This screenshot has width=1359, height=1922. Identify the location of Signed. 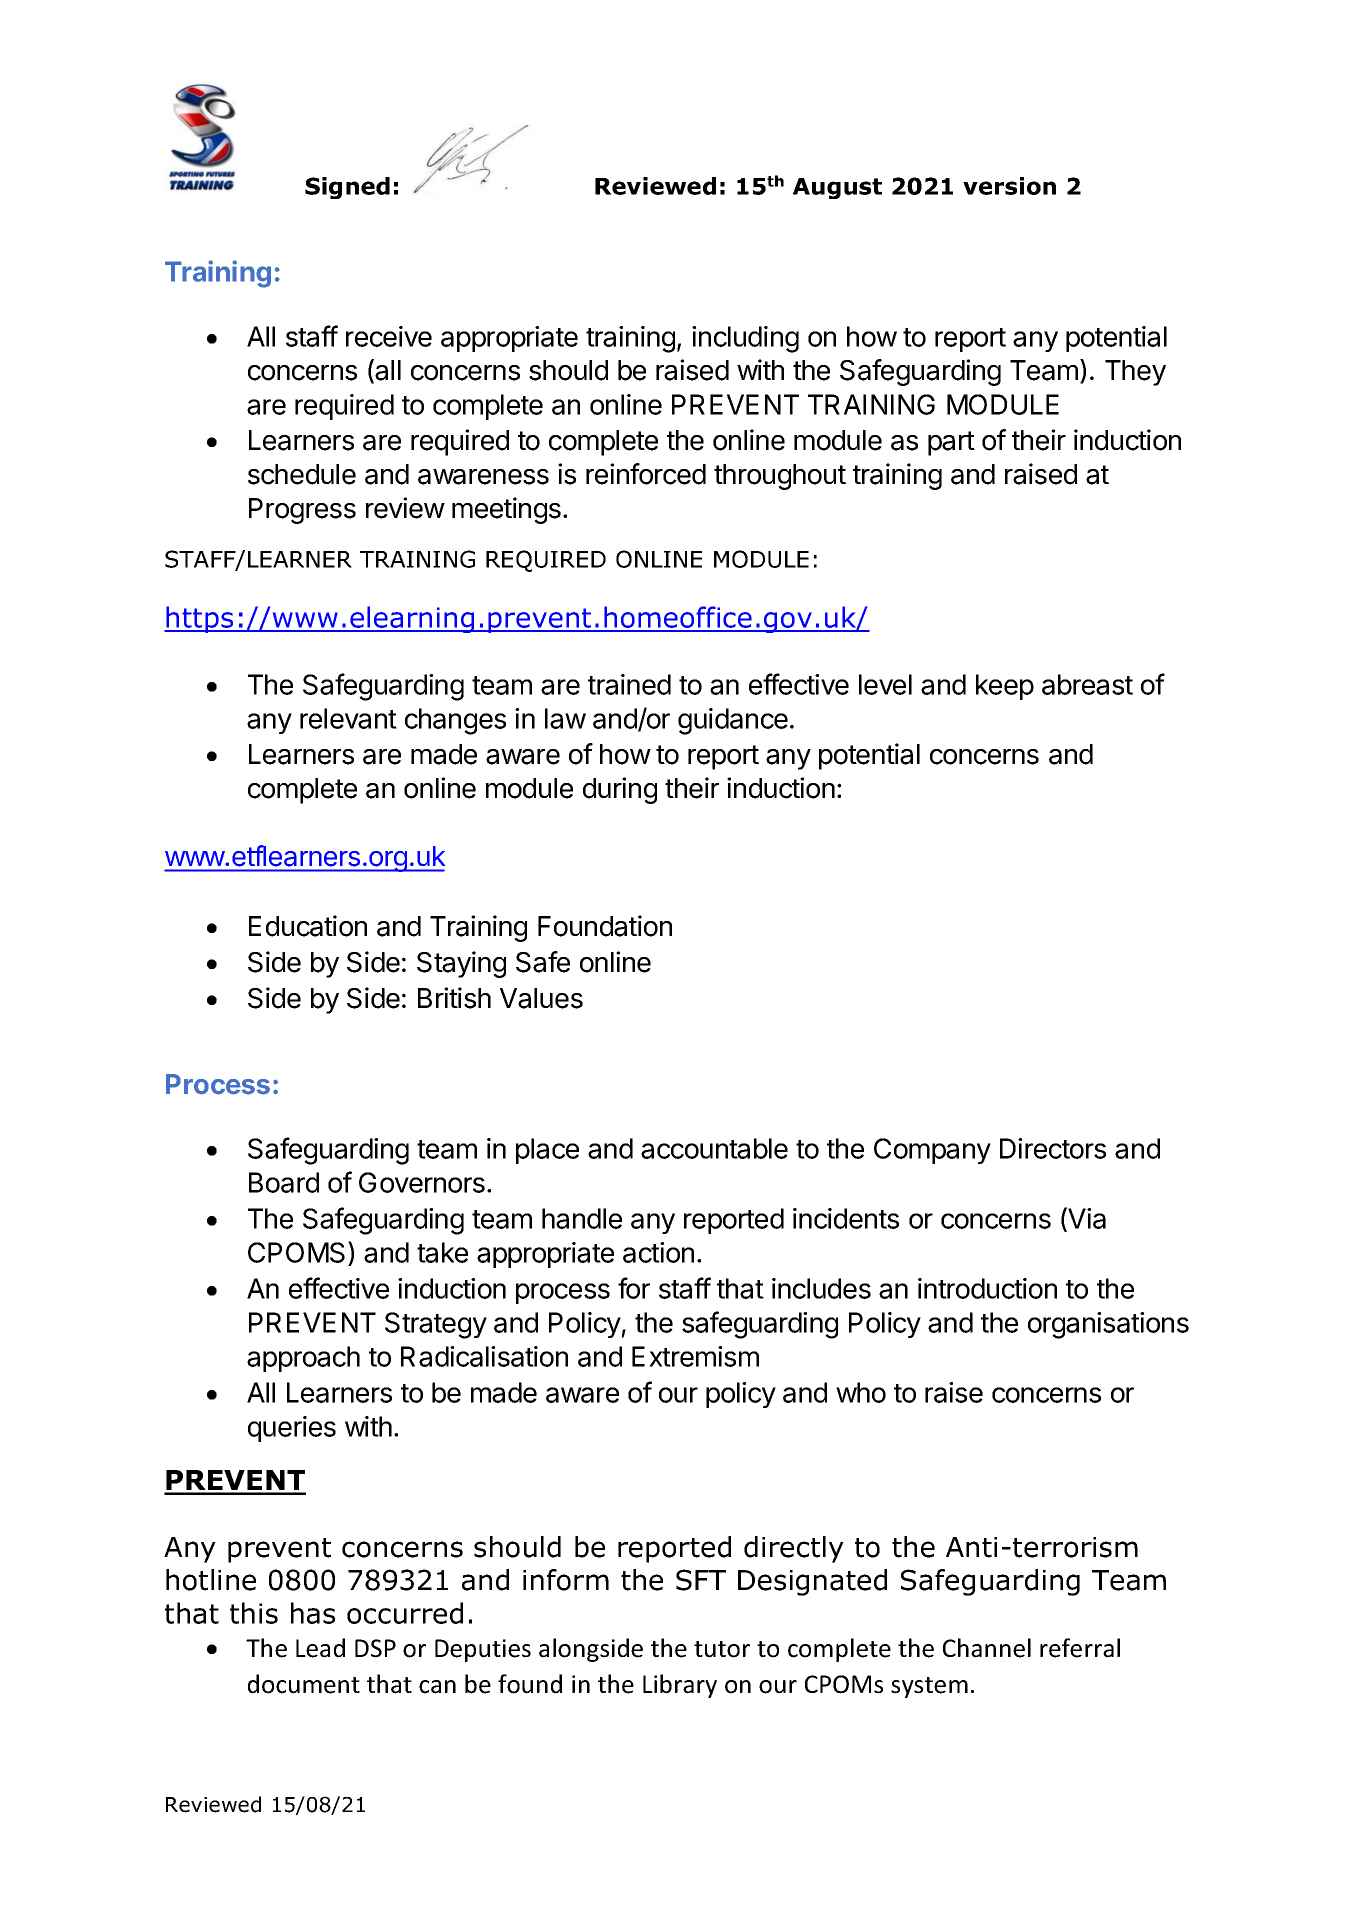
(347, 188).
